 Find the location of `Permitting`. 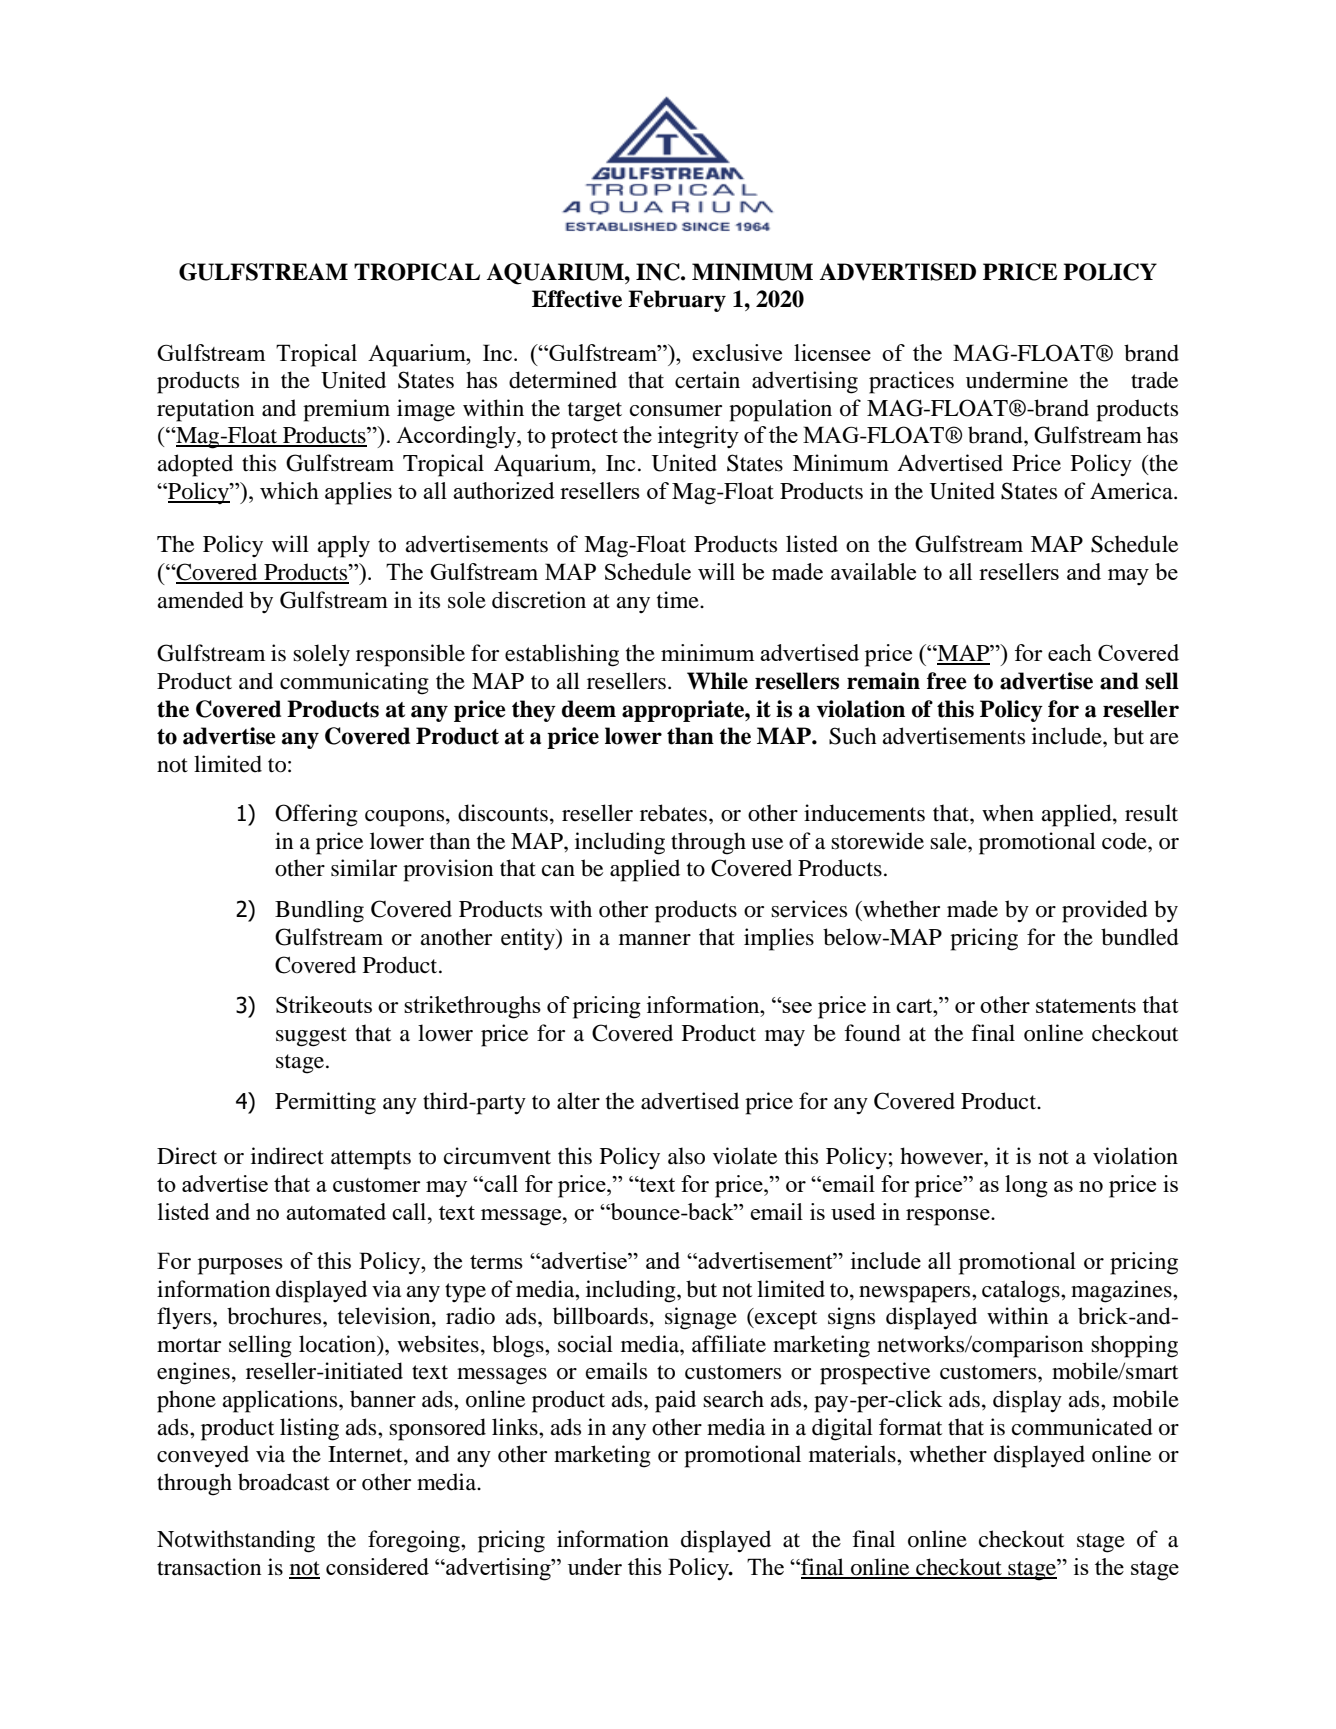

Permitting is located at coordinates (325, 1103).
